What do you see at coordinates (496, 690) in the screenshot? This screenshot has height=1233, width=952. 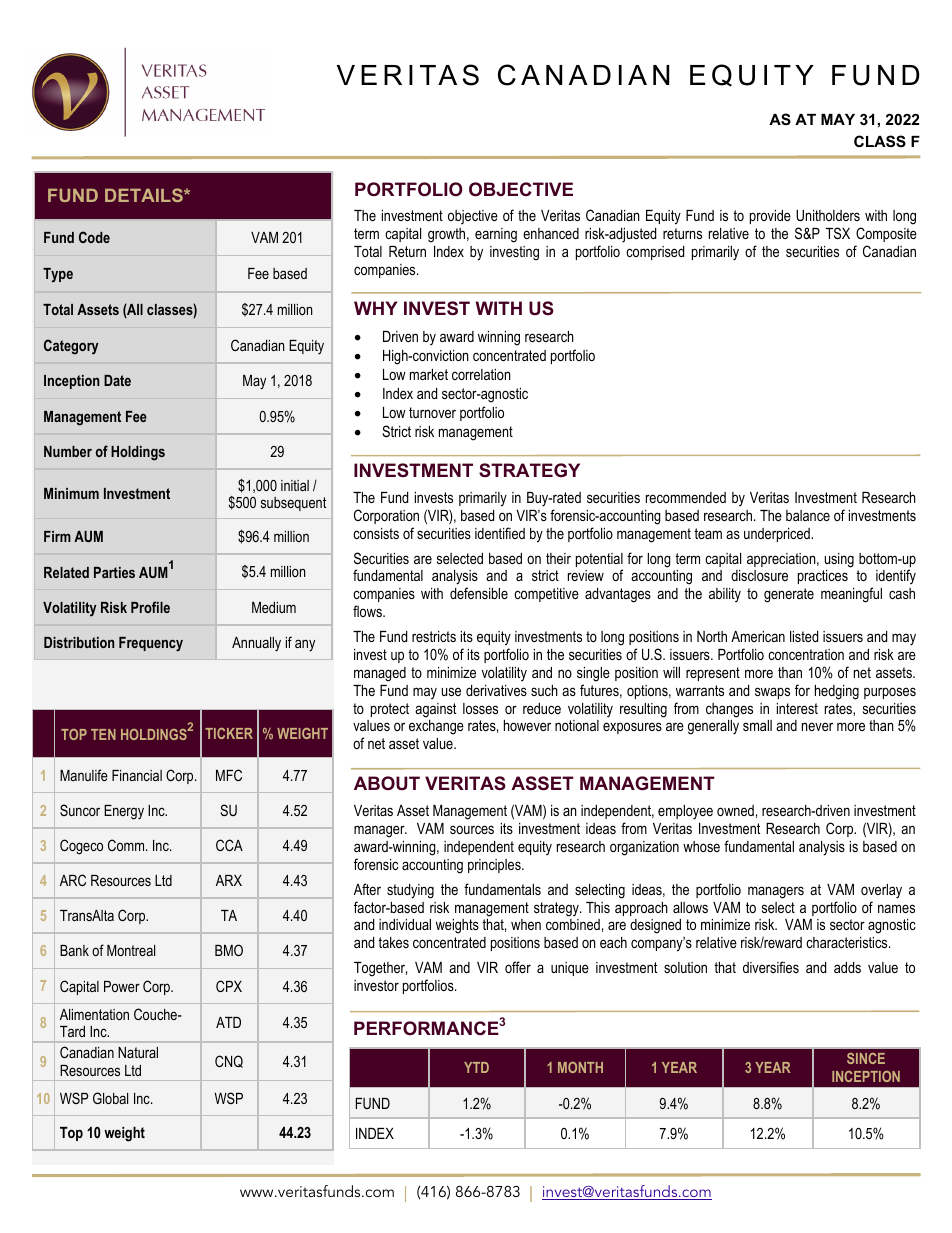 I see `derivatives` at bounding box center [496, 690].
